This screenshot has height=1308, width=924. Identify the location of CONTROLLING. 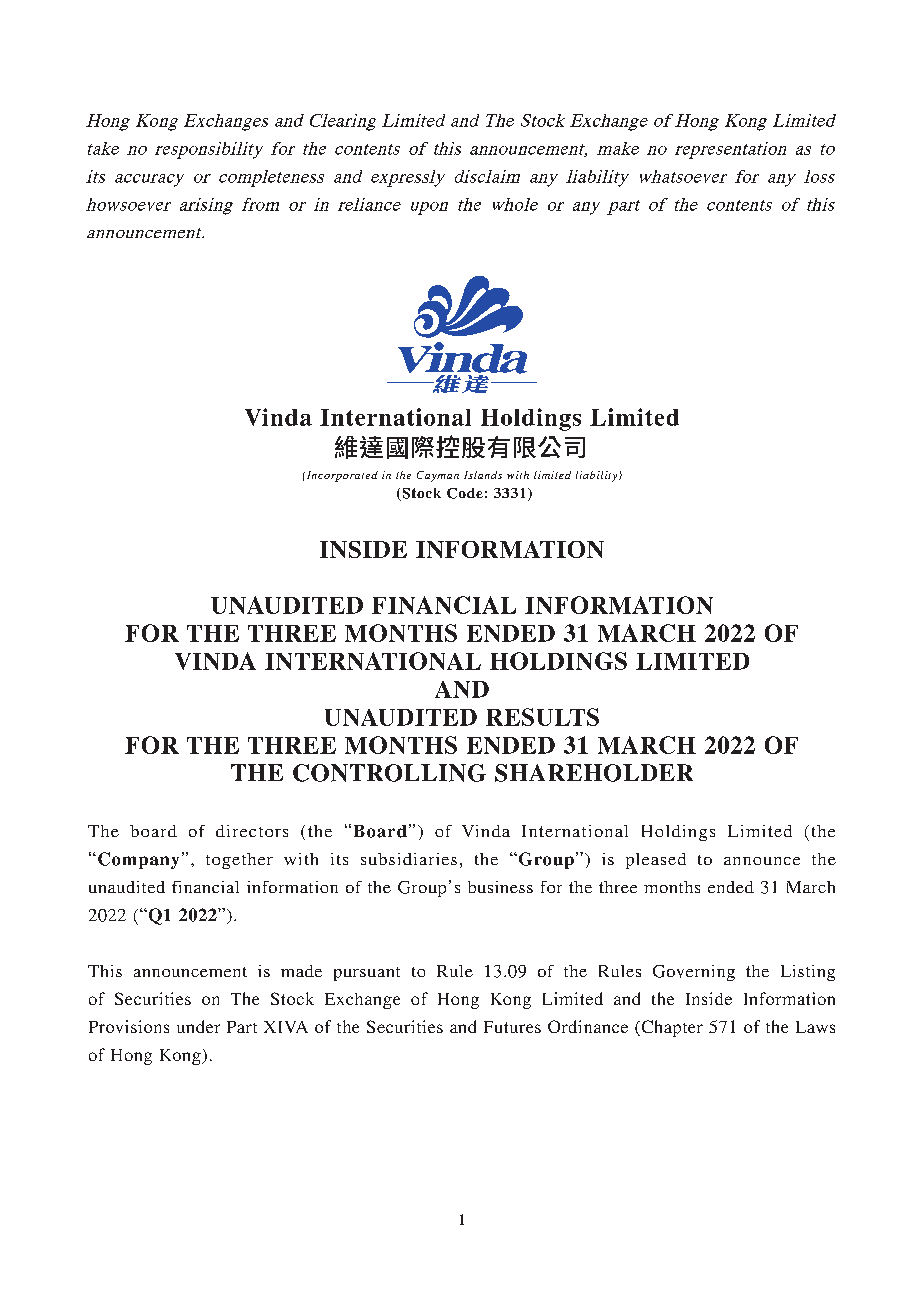
(389, 773).
